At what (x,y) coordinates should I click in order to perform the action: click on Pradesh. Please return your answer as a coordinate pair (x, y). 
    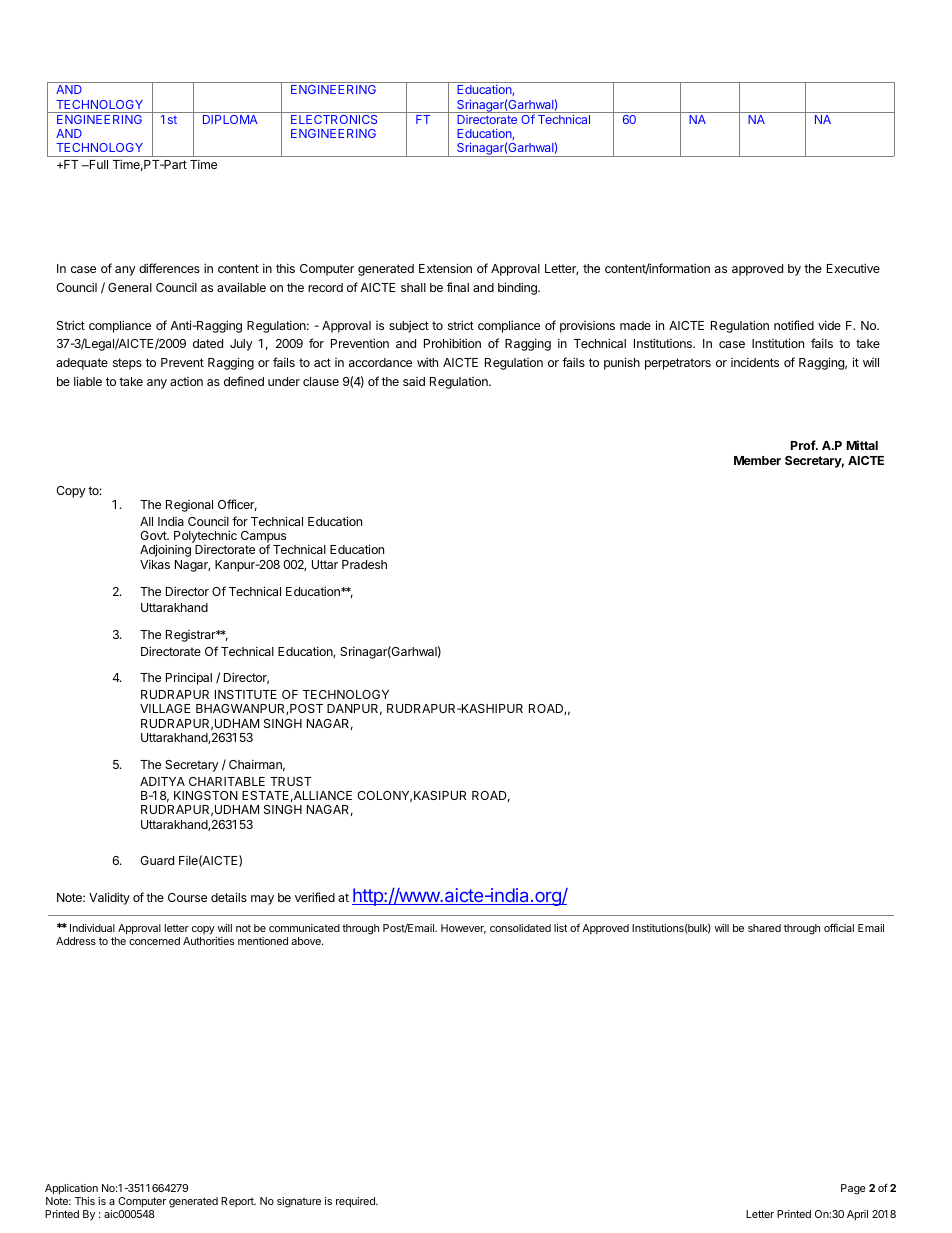
    Looking at the image, I should click on (364, 564).
